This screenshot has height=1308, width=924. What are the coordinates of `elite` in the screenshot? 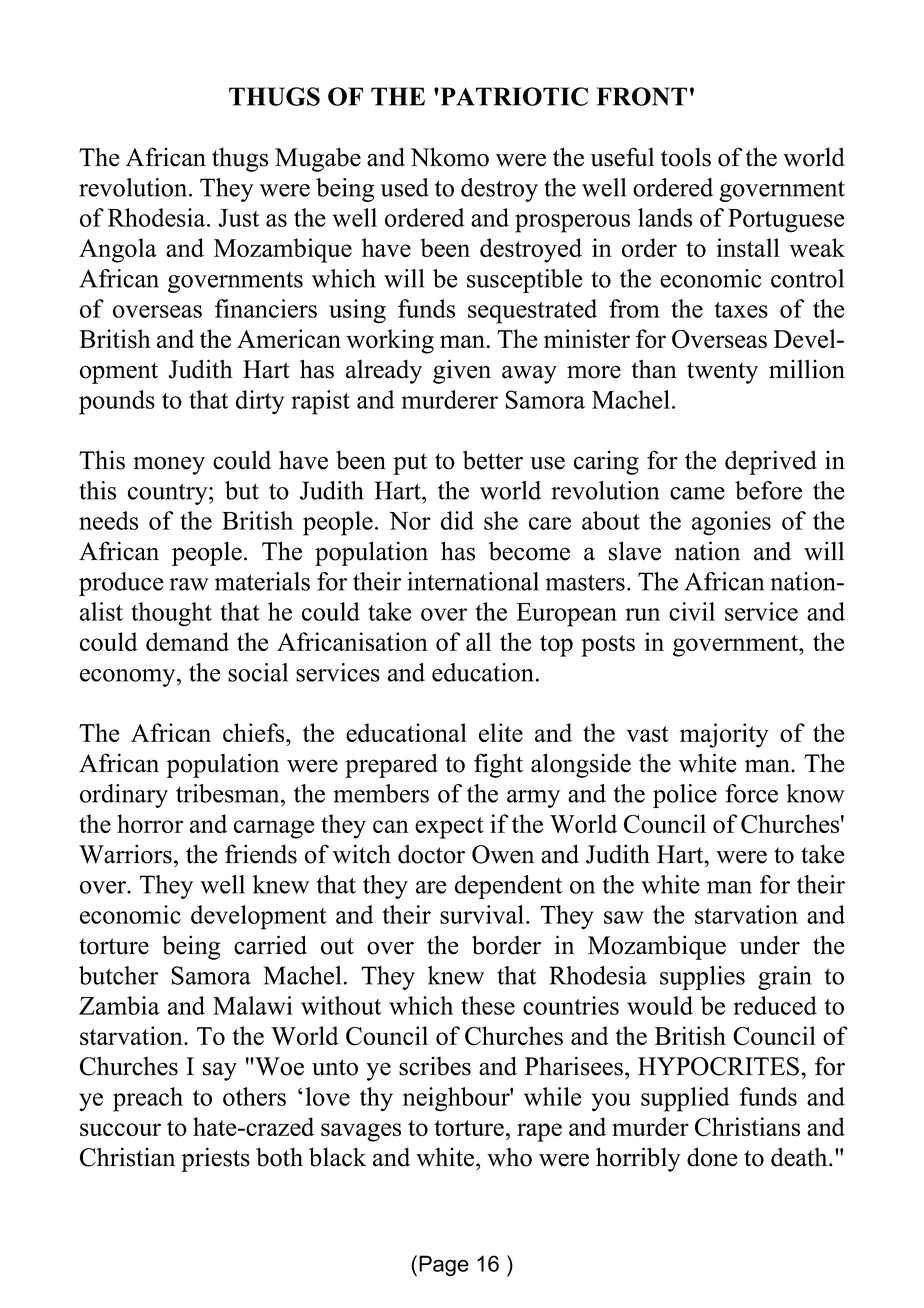 It's located at (501, 732).
